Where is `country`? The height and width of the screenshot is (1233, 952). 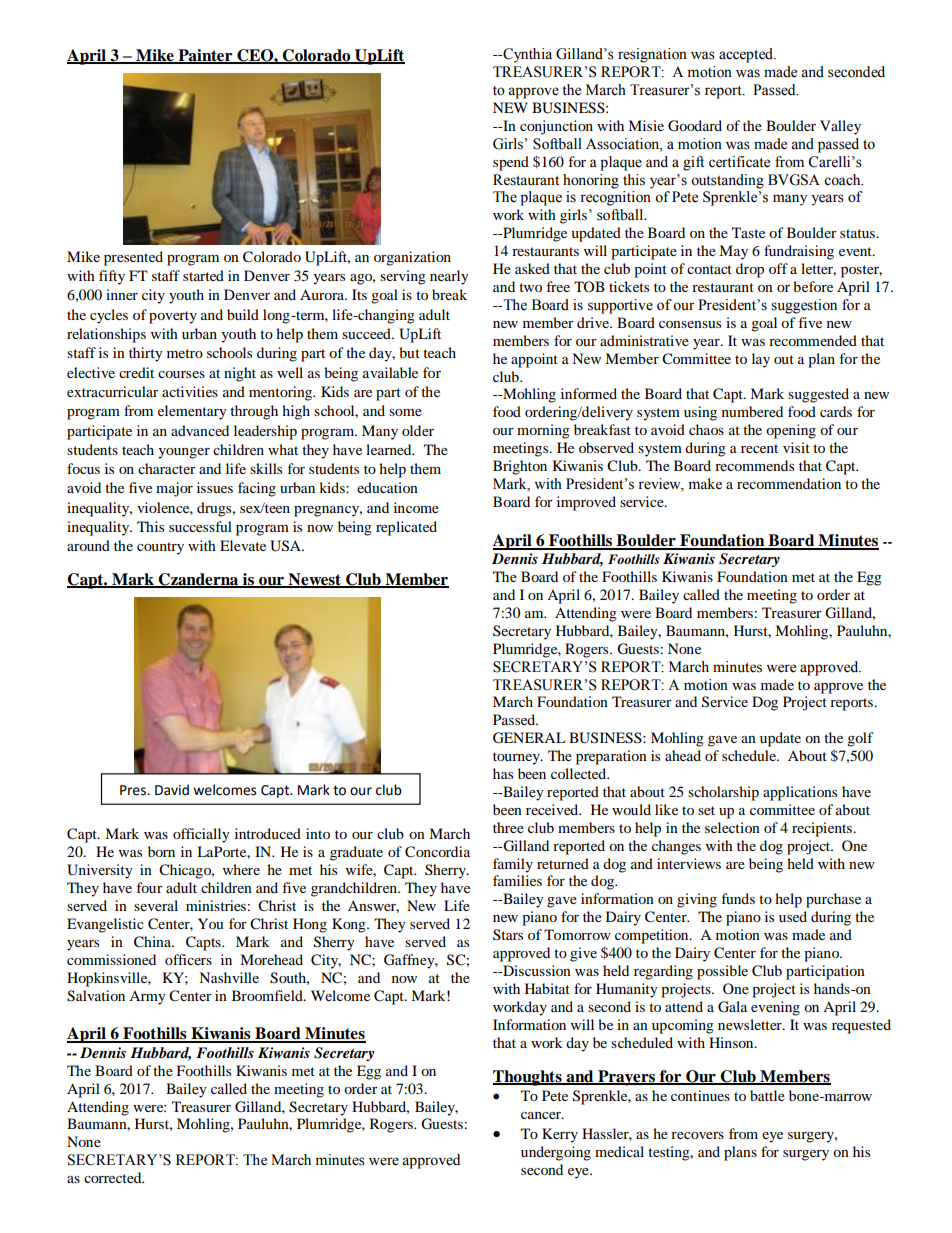
country is located at coordinates (160, 548).
